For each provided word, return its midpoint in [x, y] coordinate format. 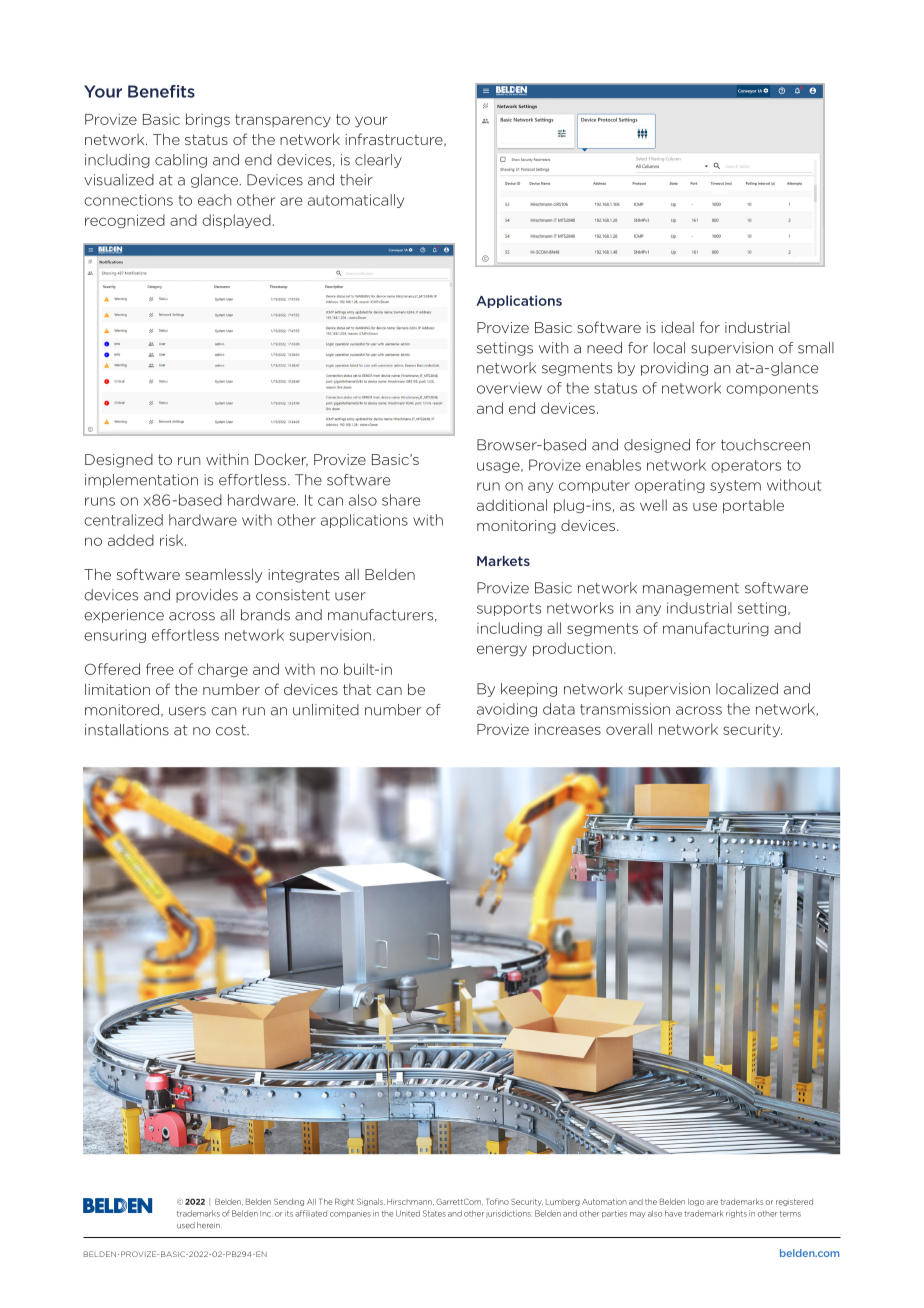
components [772, 389]
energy [502, 651]
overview [509, 388]
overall [629, 729]
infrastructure [395, 140]
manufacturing [716, 629]
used [186, 1225]
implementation [141, 481]
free [160, 669]
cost [232, 730]
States [434, 1213]
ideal [677, 327]
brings [208, 120]
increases [568, 729]
